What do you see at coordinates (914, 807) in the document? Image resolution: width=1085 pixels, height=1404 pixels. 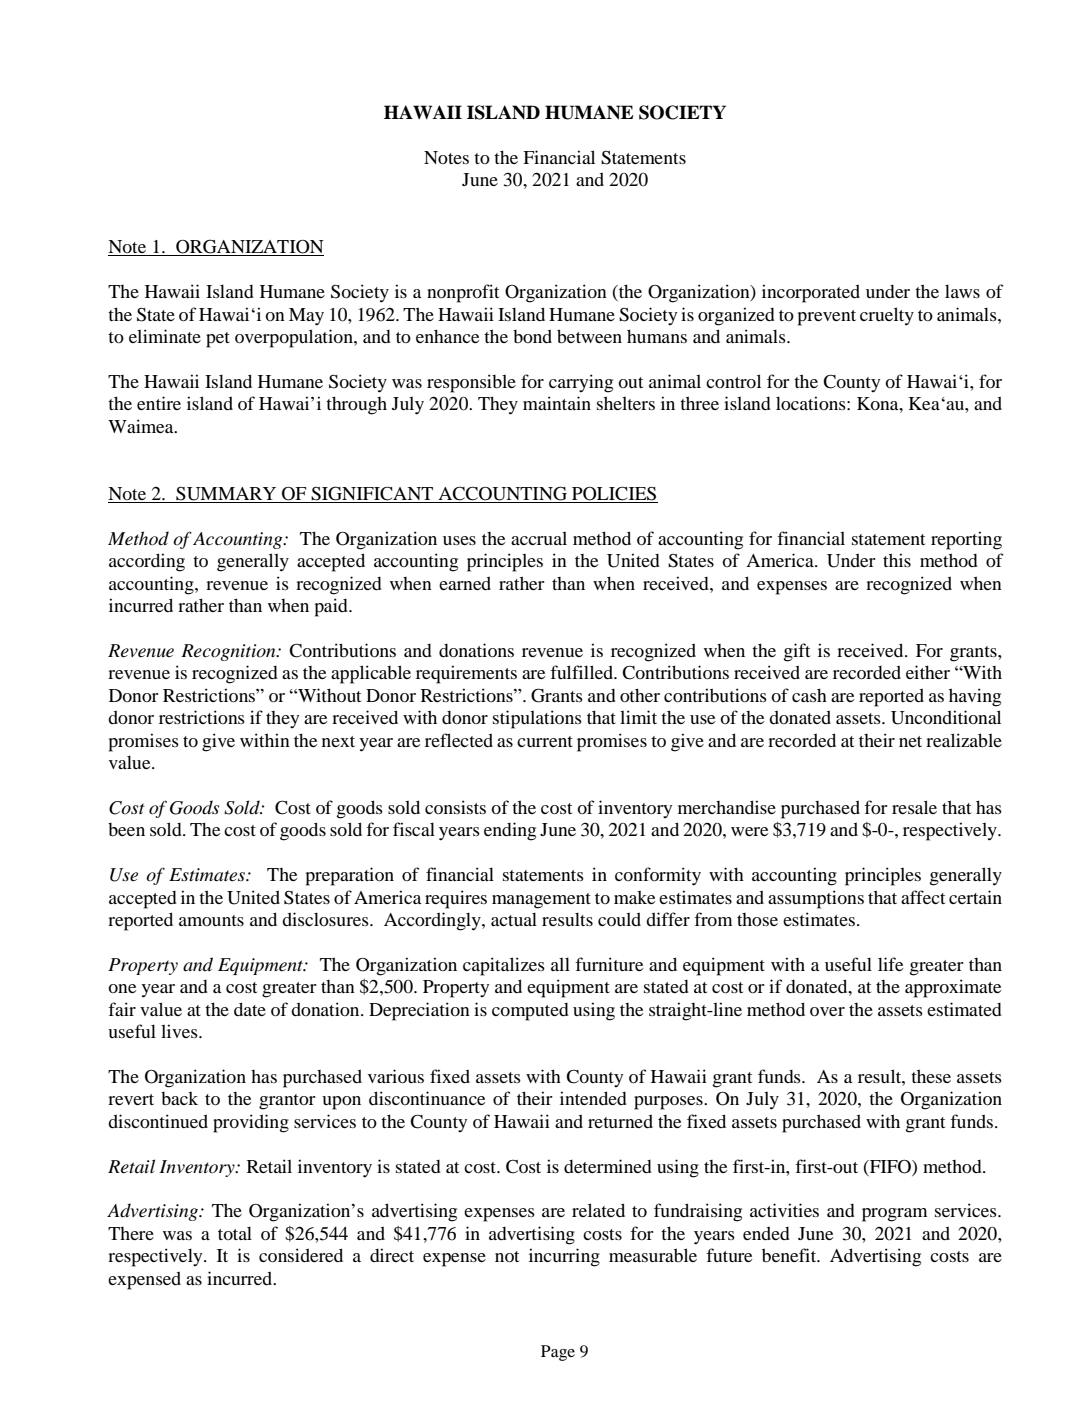 I see `resale` at bounding box center [914, 807].
